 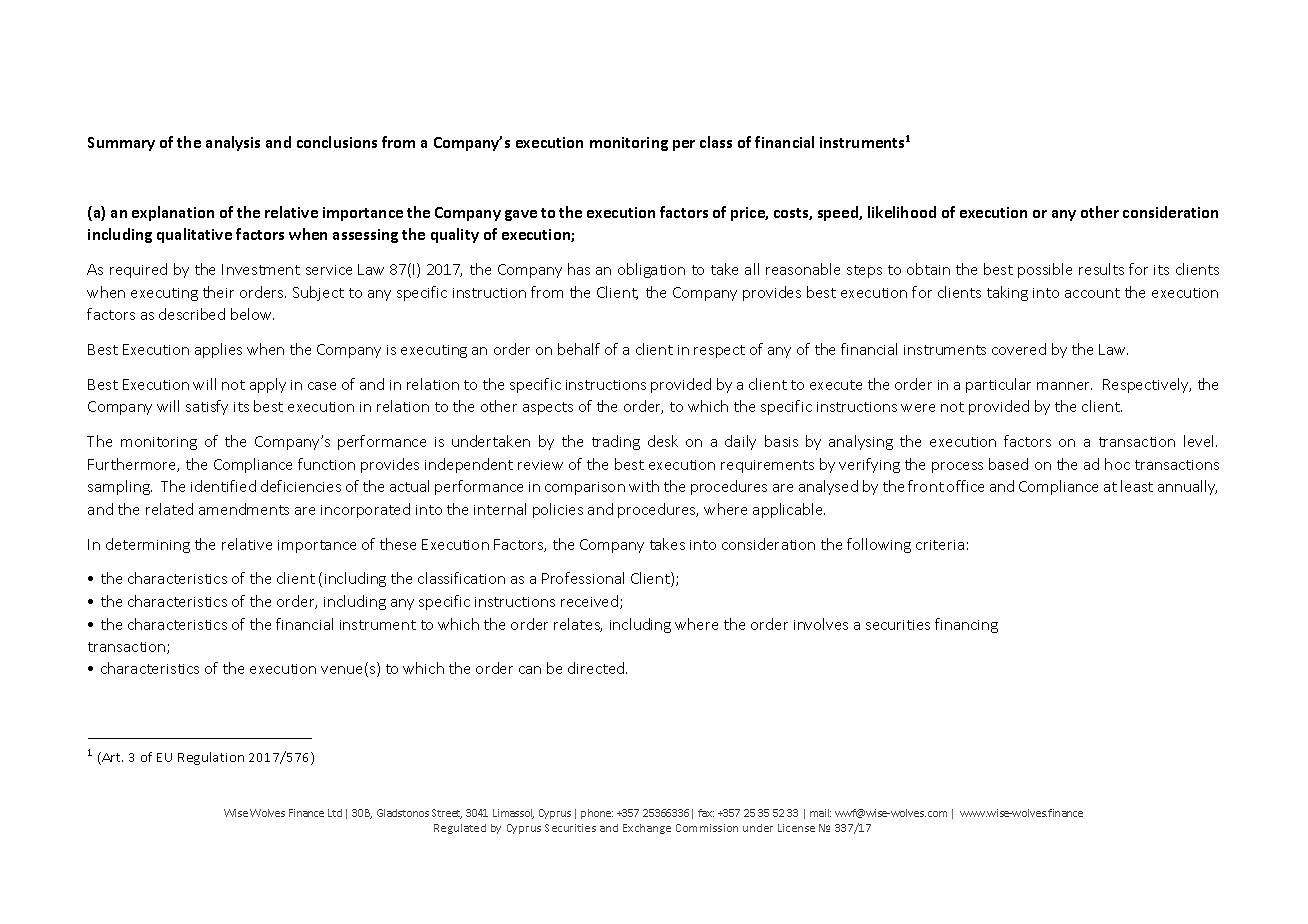 I want to click on likelihood, so click(x=902, y=212).
